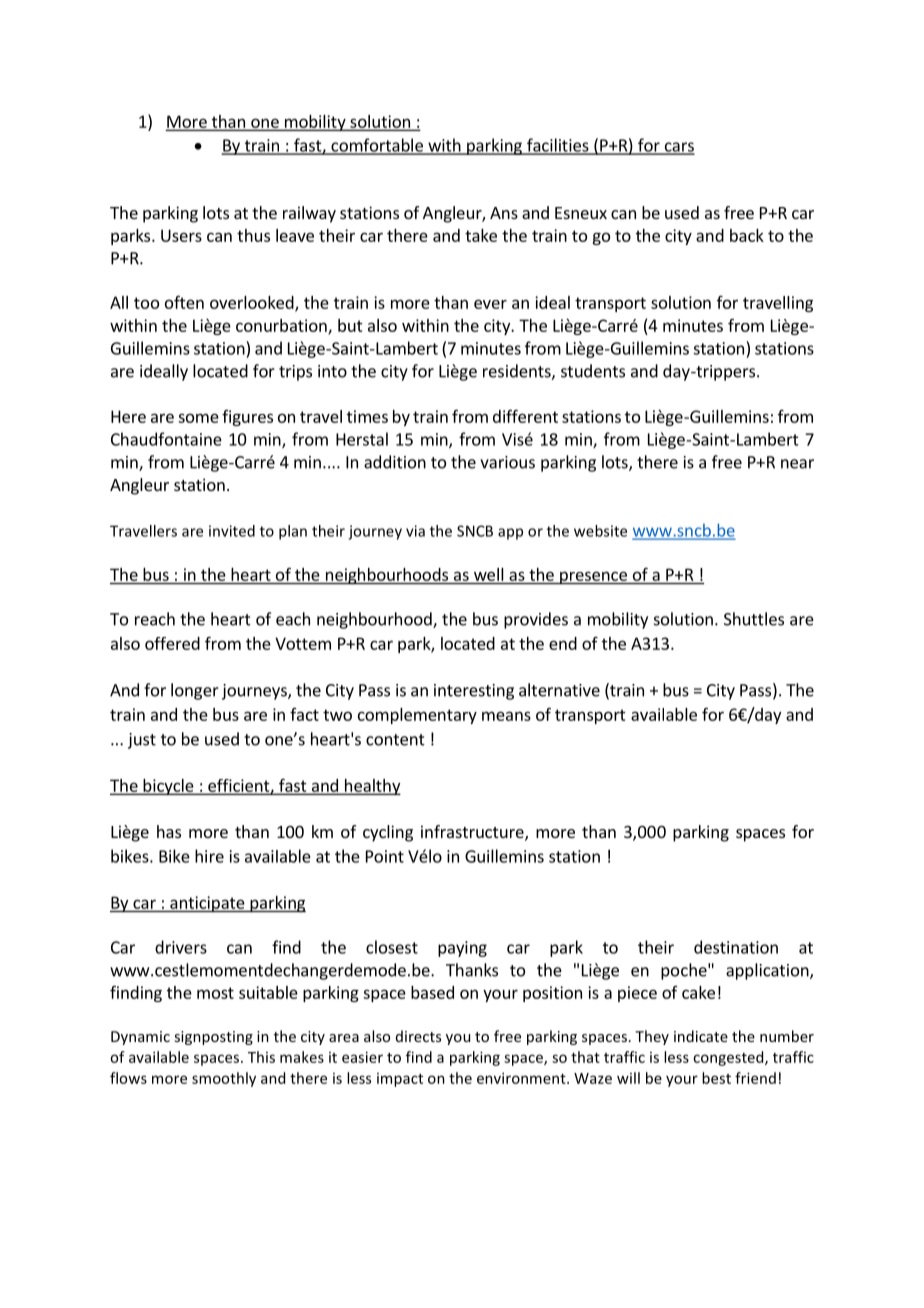  What do you see at coordinates (488, 574) in the screenshot?
I see `well` at bounding box center [488, 574].
